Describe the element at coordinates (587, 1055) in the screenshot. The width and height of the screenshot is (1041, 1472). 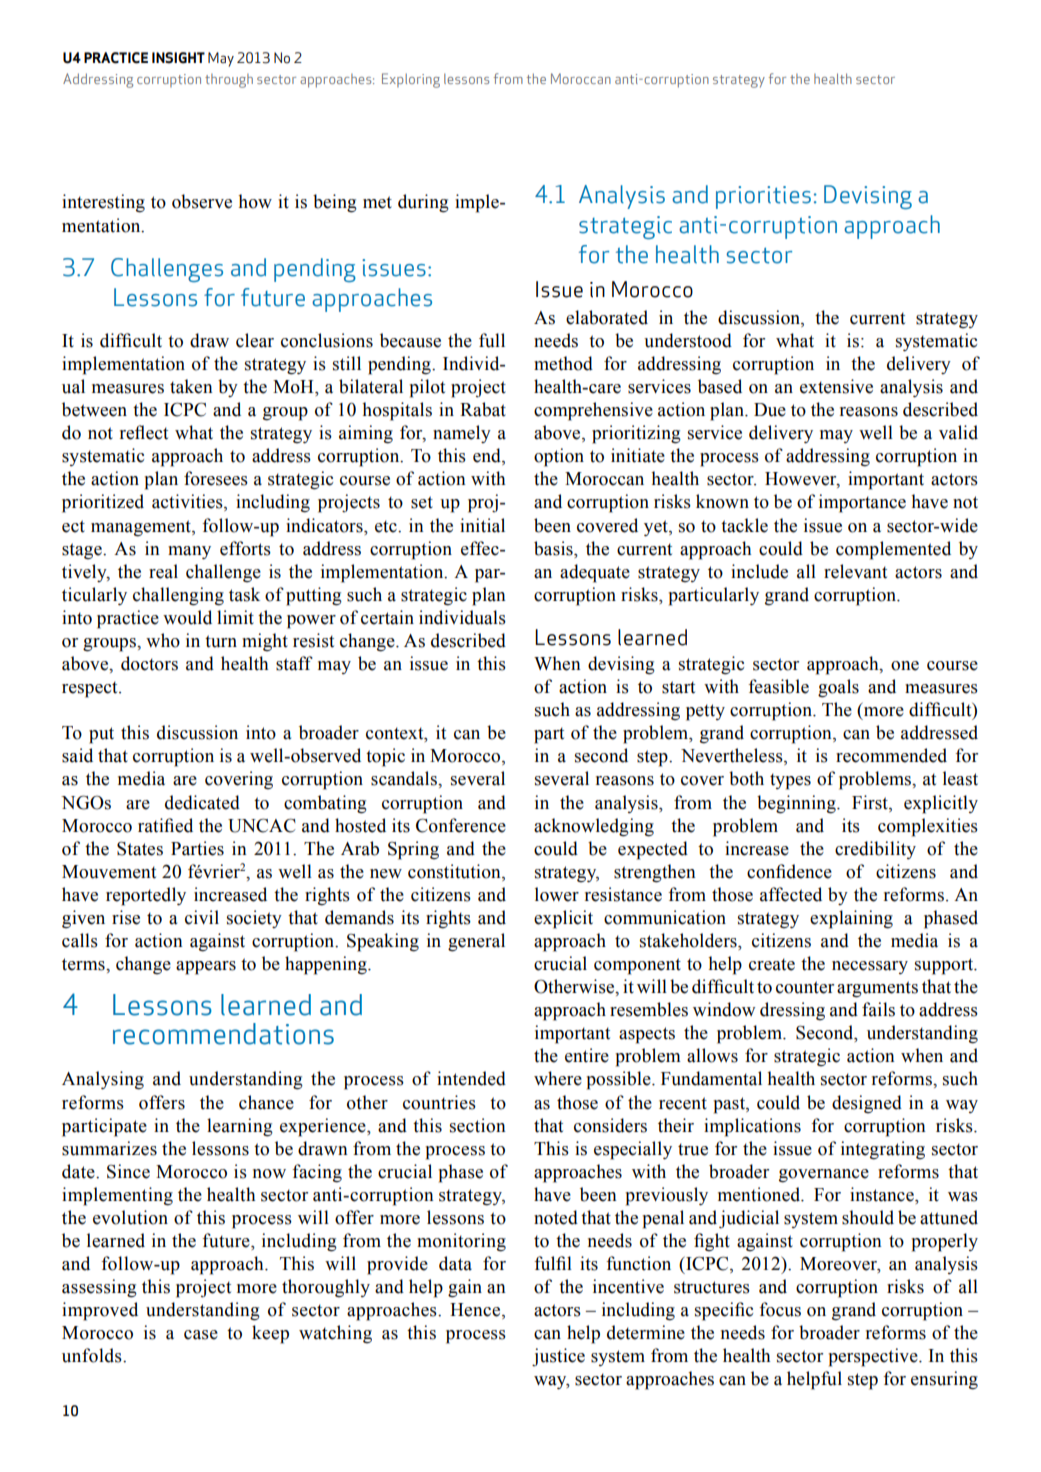
I see `entire` at that location.
